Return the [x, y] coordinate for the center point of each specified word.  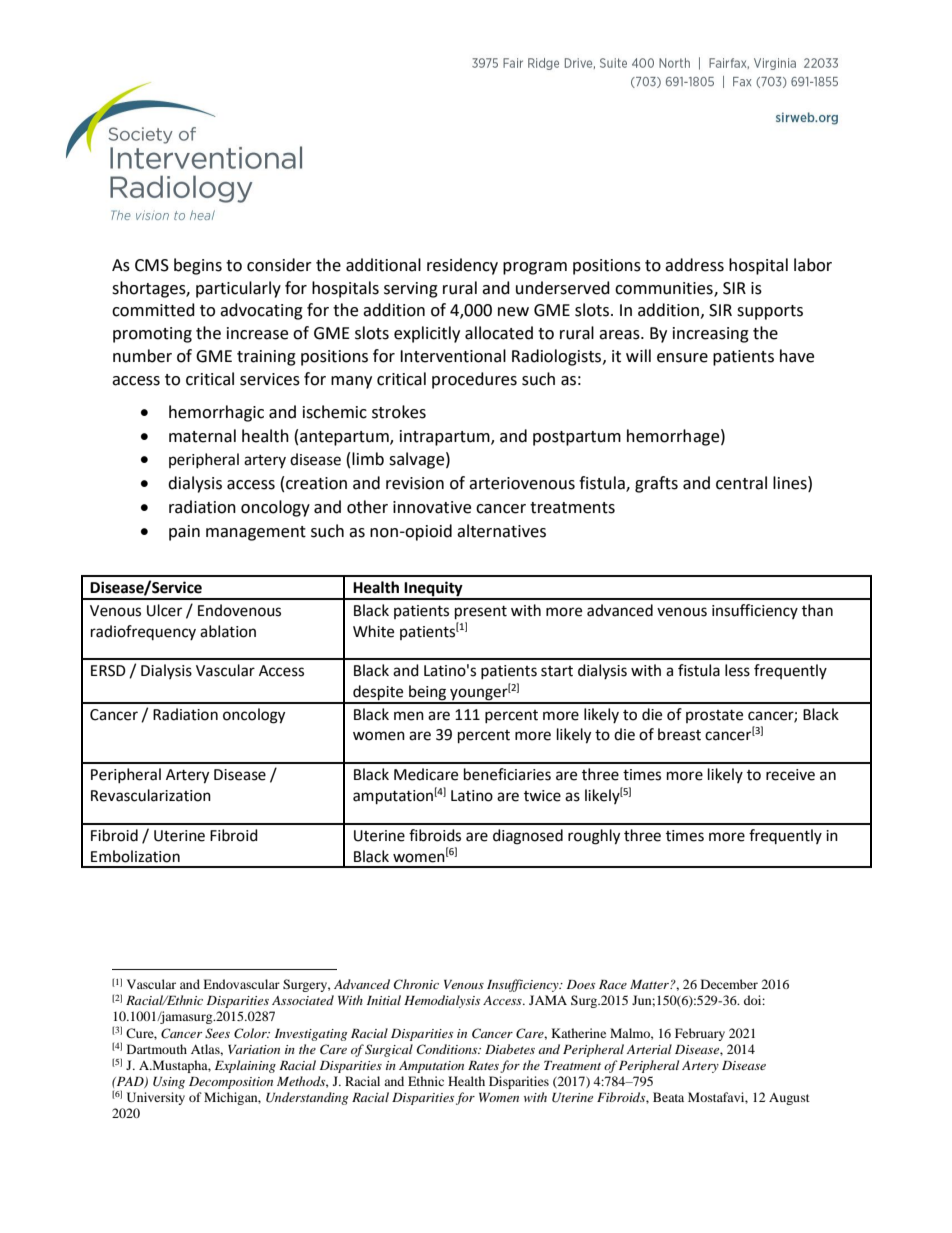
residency [462, 266]
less [737, 670]
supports [770, 312]
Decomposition [231, 1083]
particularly [238, 289]
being [428, 694]
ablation [228, 631]
